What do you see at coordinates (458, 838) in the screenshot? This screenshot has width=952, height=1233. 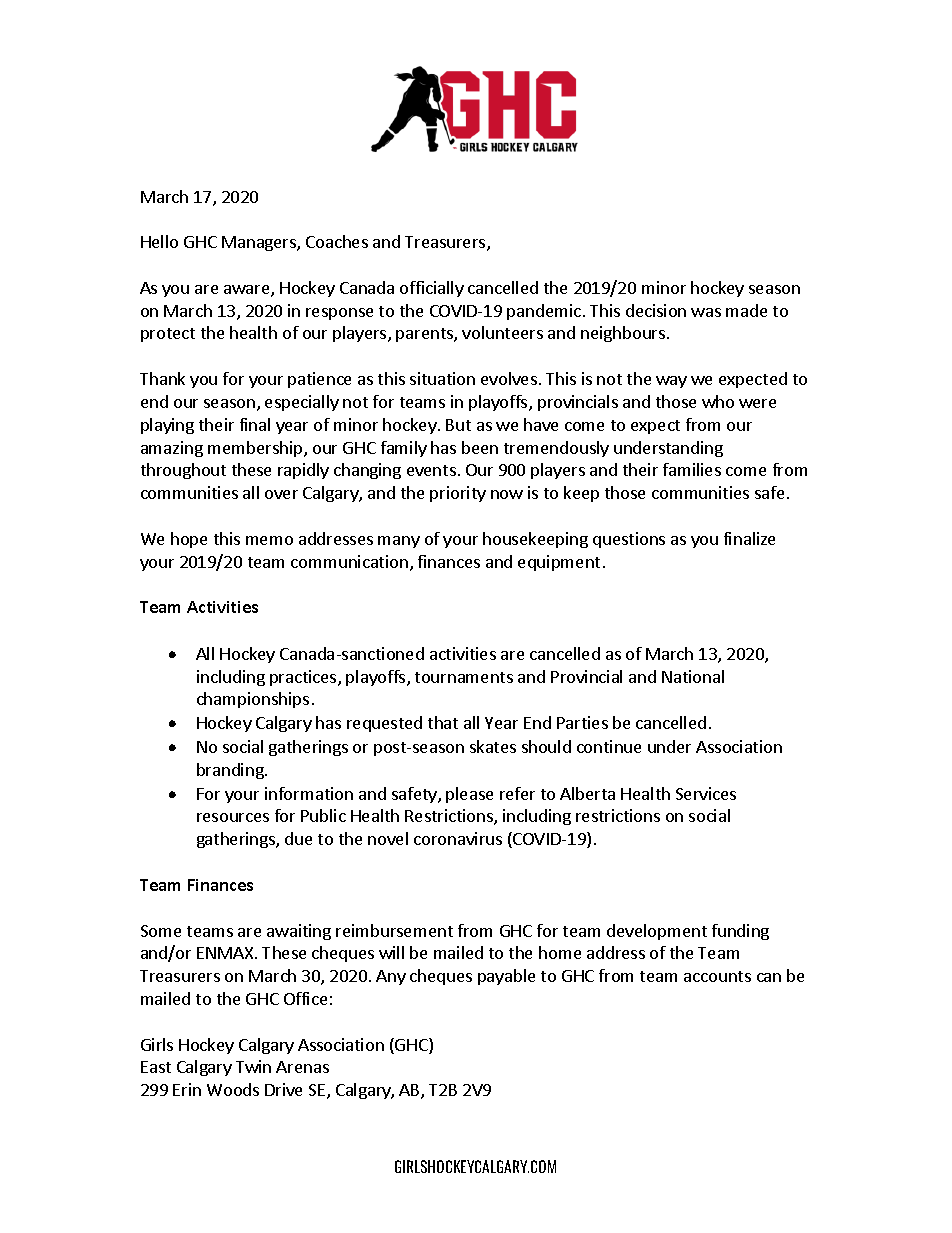 I see `coronavirus` at bounding box center [458, 838].
